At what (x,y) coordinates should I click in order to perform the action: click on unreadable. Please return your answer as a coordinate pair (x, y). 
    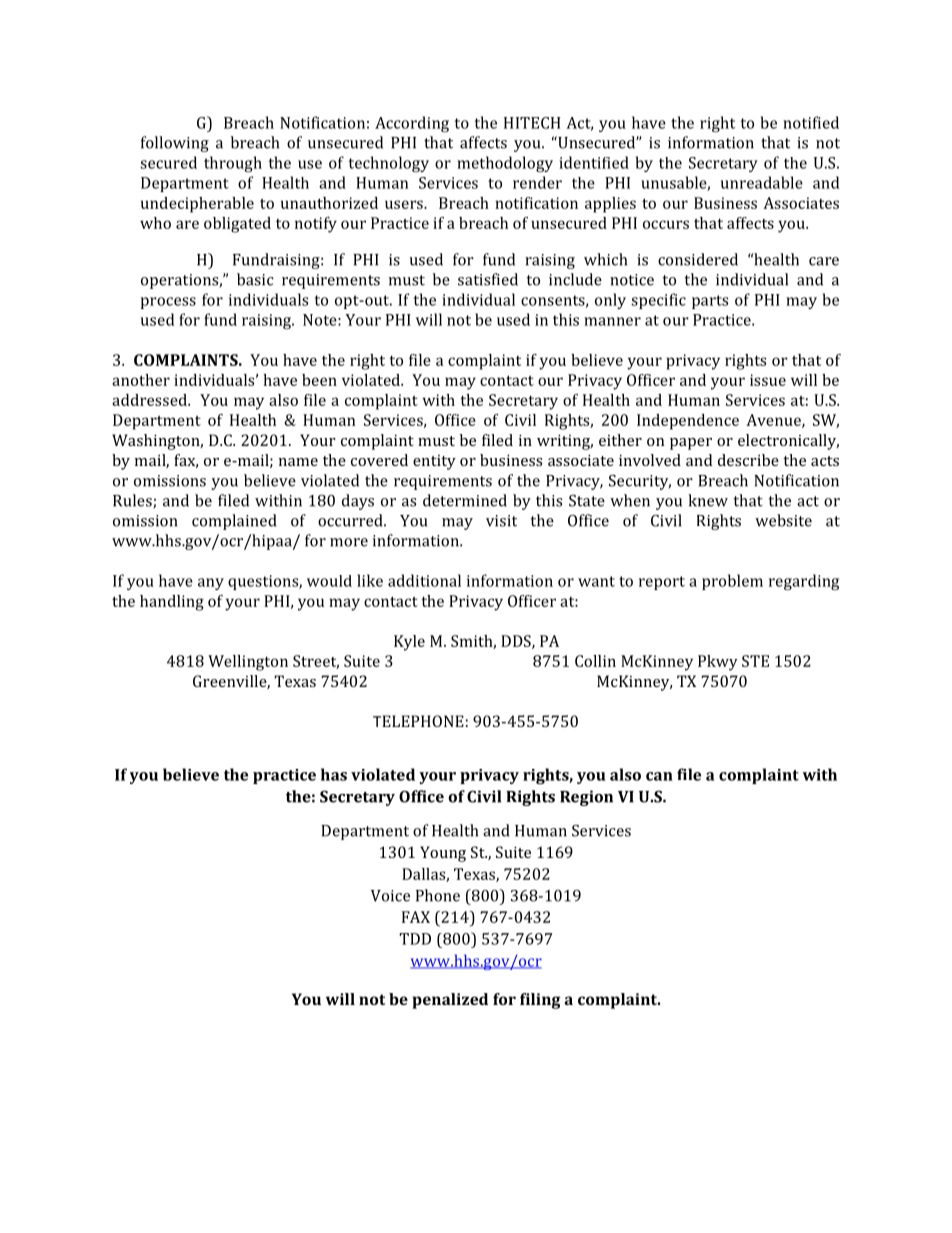
    Looking at the image, I should click on (762, 182).
